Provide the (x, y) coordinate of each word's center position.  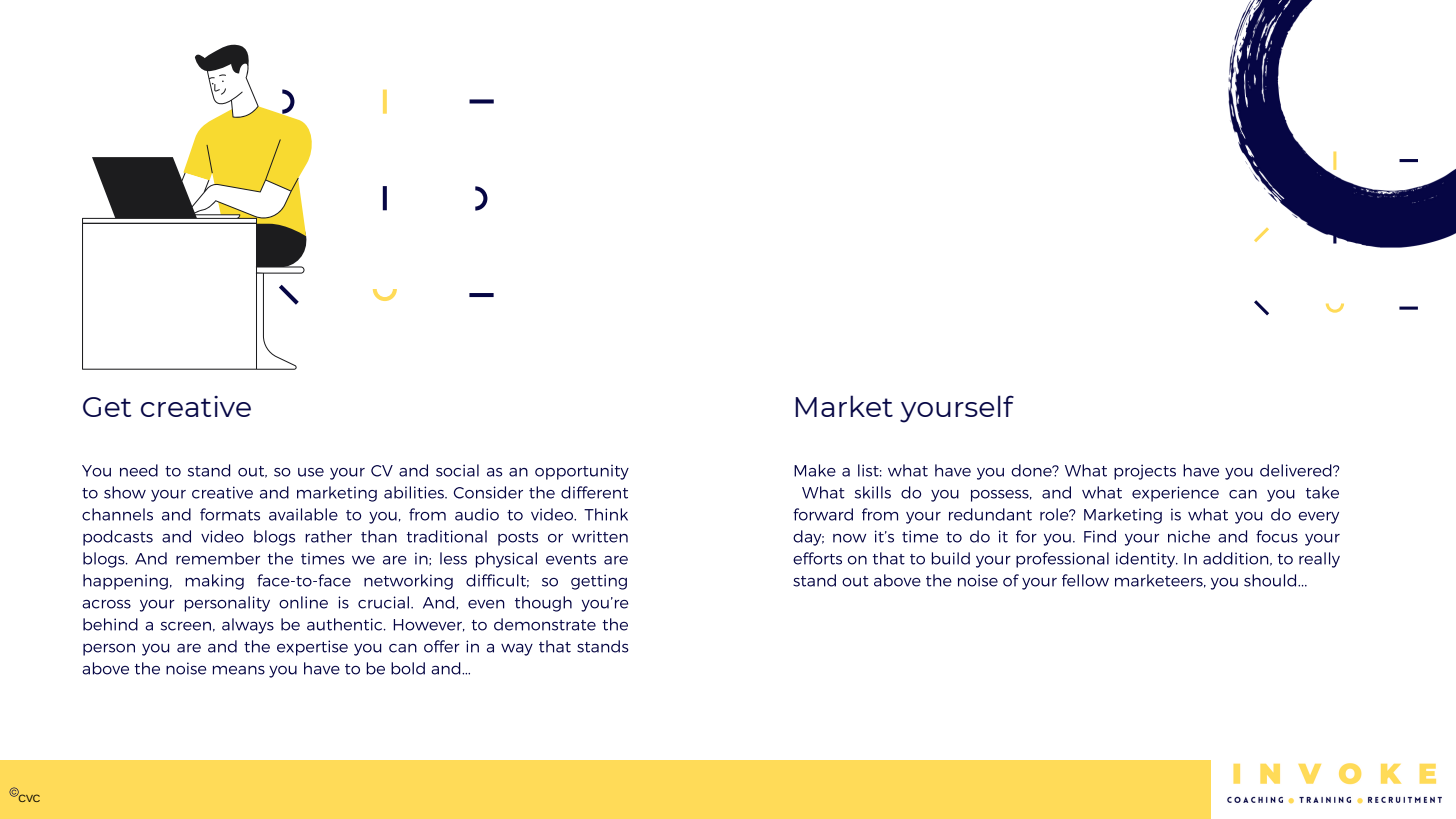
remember (218, 558)
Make (815, 470)
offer (442, 646)
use (311, 472)
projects (1145, 472)
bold (408, 668)
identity (1147, 560)
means (239, 670)
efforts (817, 558)
